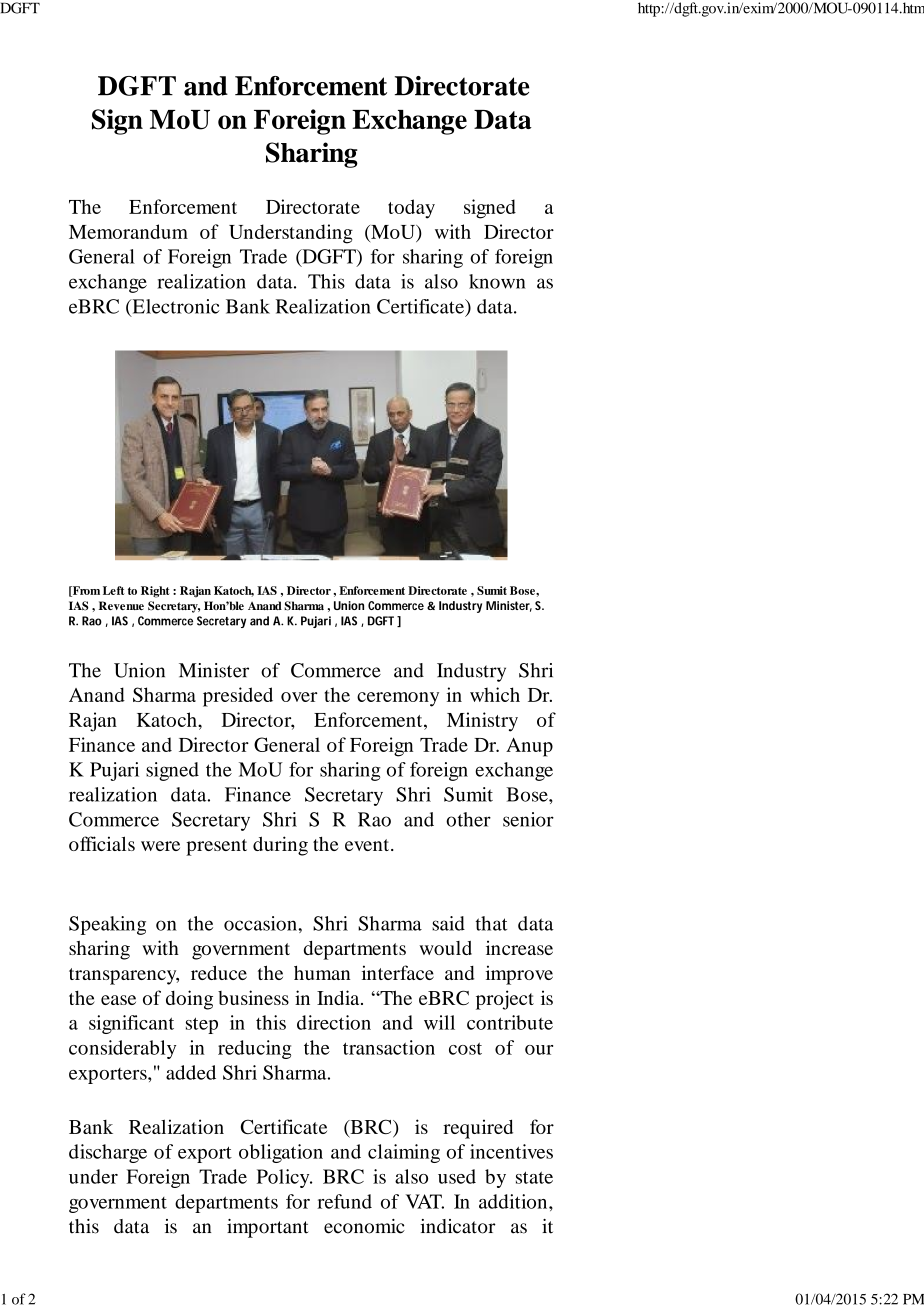  I want to click on addition, so click(514, 1201).
